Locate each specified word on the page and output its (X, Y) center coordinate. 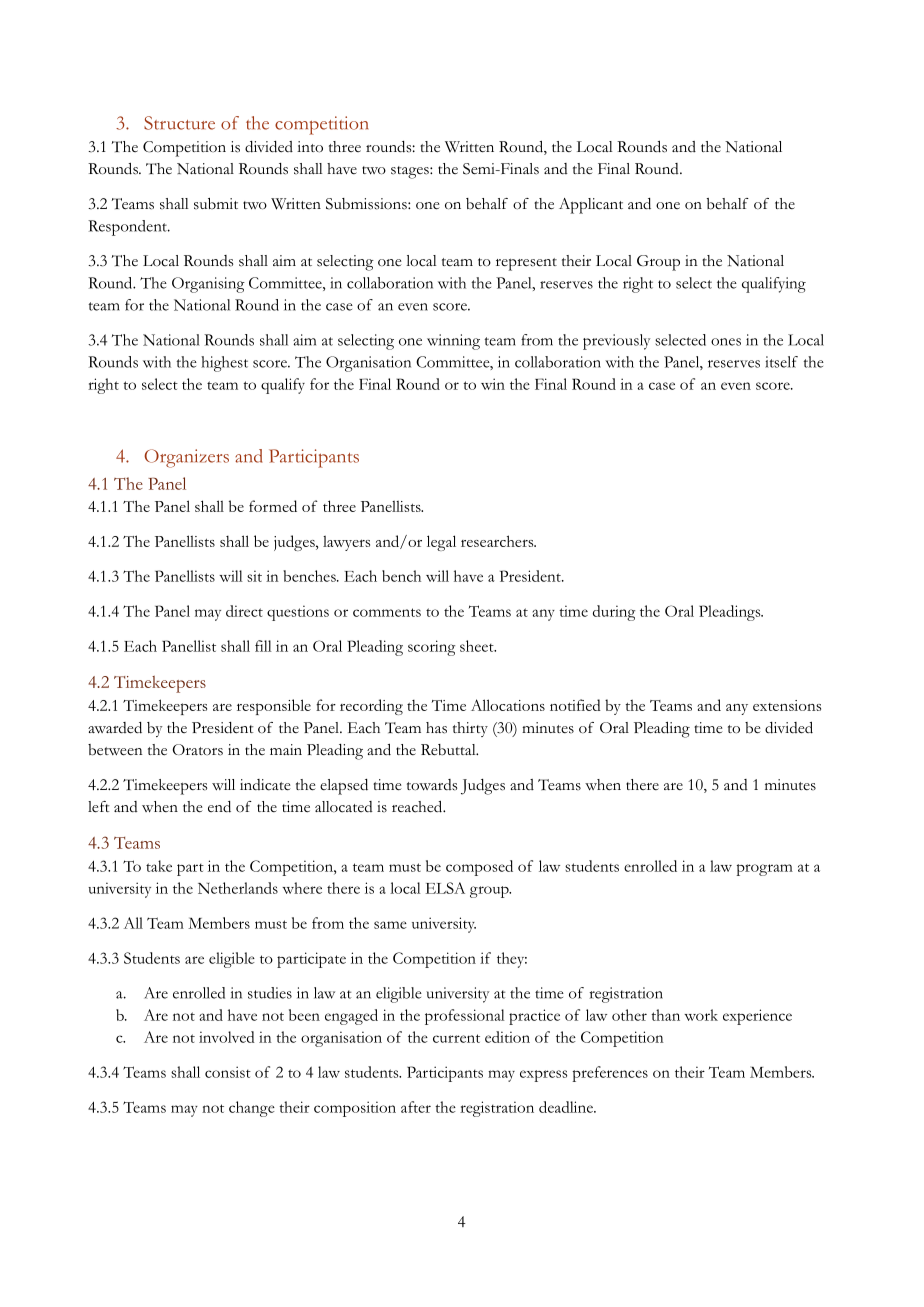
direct (244, 611)
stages (411, 172)
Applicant (591, 206)
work (701, 1015)
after (416, 1107)
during (614, 613)
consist (228, 1072)
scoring (431, 648)
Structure (179, 123)
